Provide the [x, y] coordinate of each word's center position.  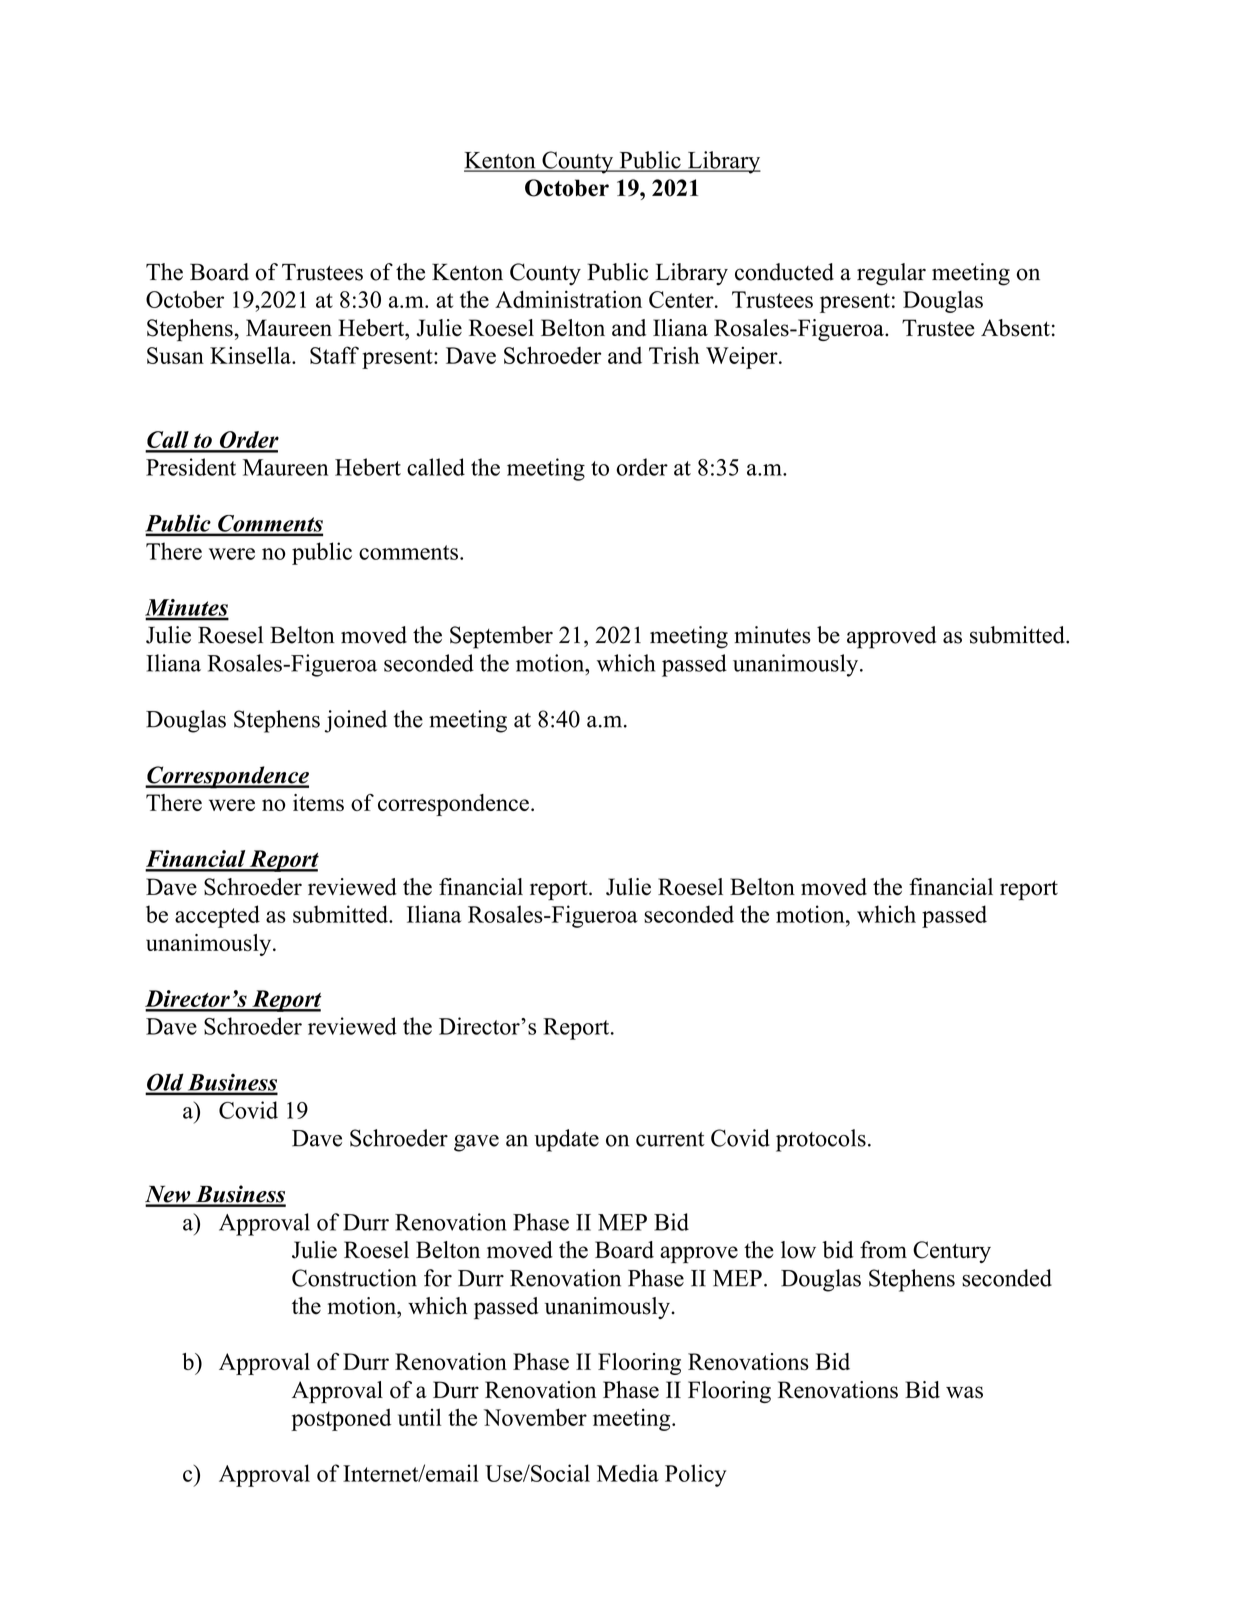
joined [356, 721]
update [566, 1140]
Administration [568, 299]
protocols [821, 1140]
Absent [1015, 328]
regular [891, 274]
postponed [341, 1420]
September [501, 637]
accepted [217, 916]
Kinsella [251, 355]
